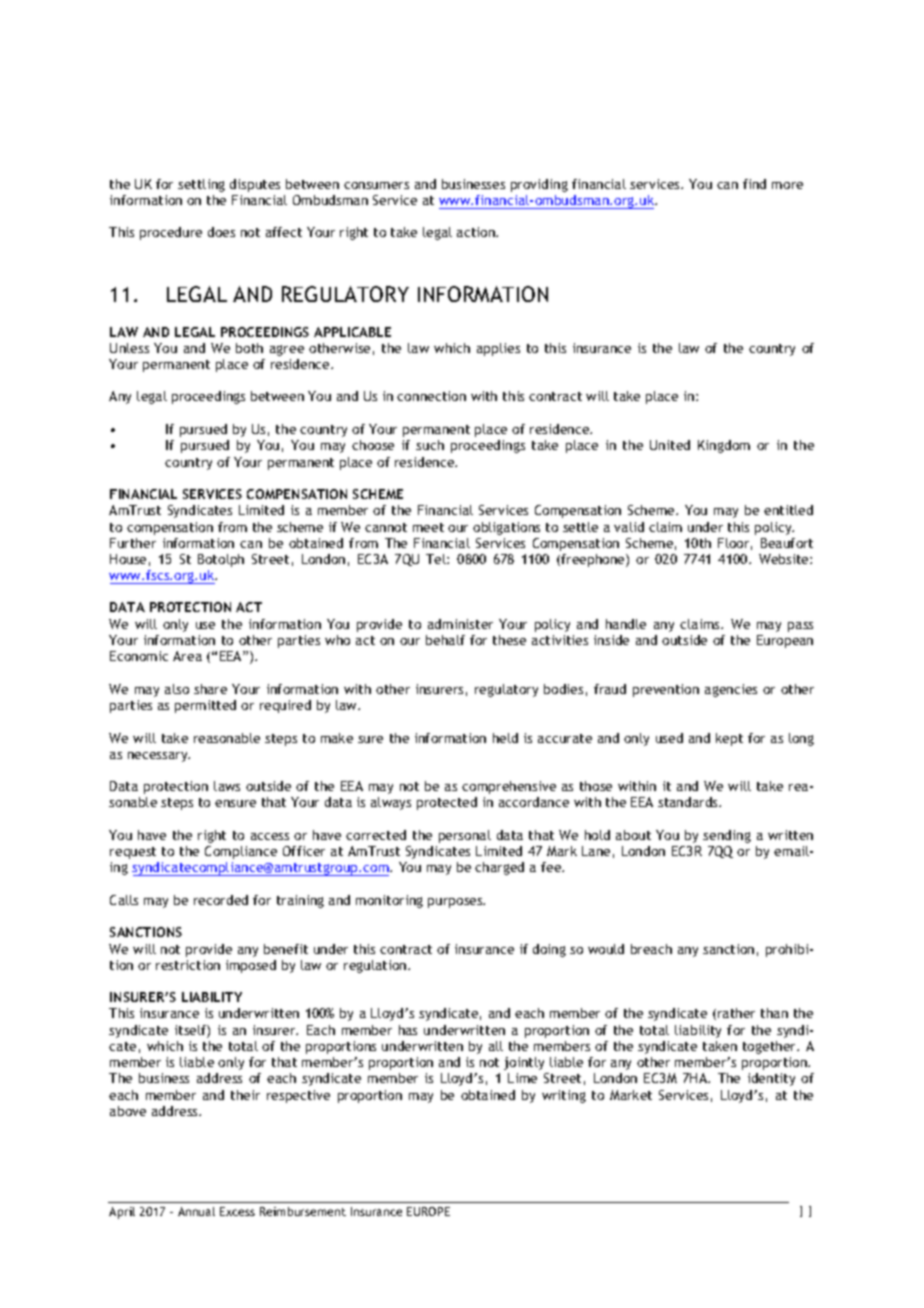 Image resolution: width=924 pixels, height=1308 pixels. What do you see at coordinates (221, 232) in the screenshot?
I see `does` at bounding box center [221, 232].
